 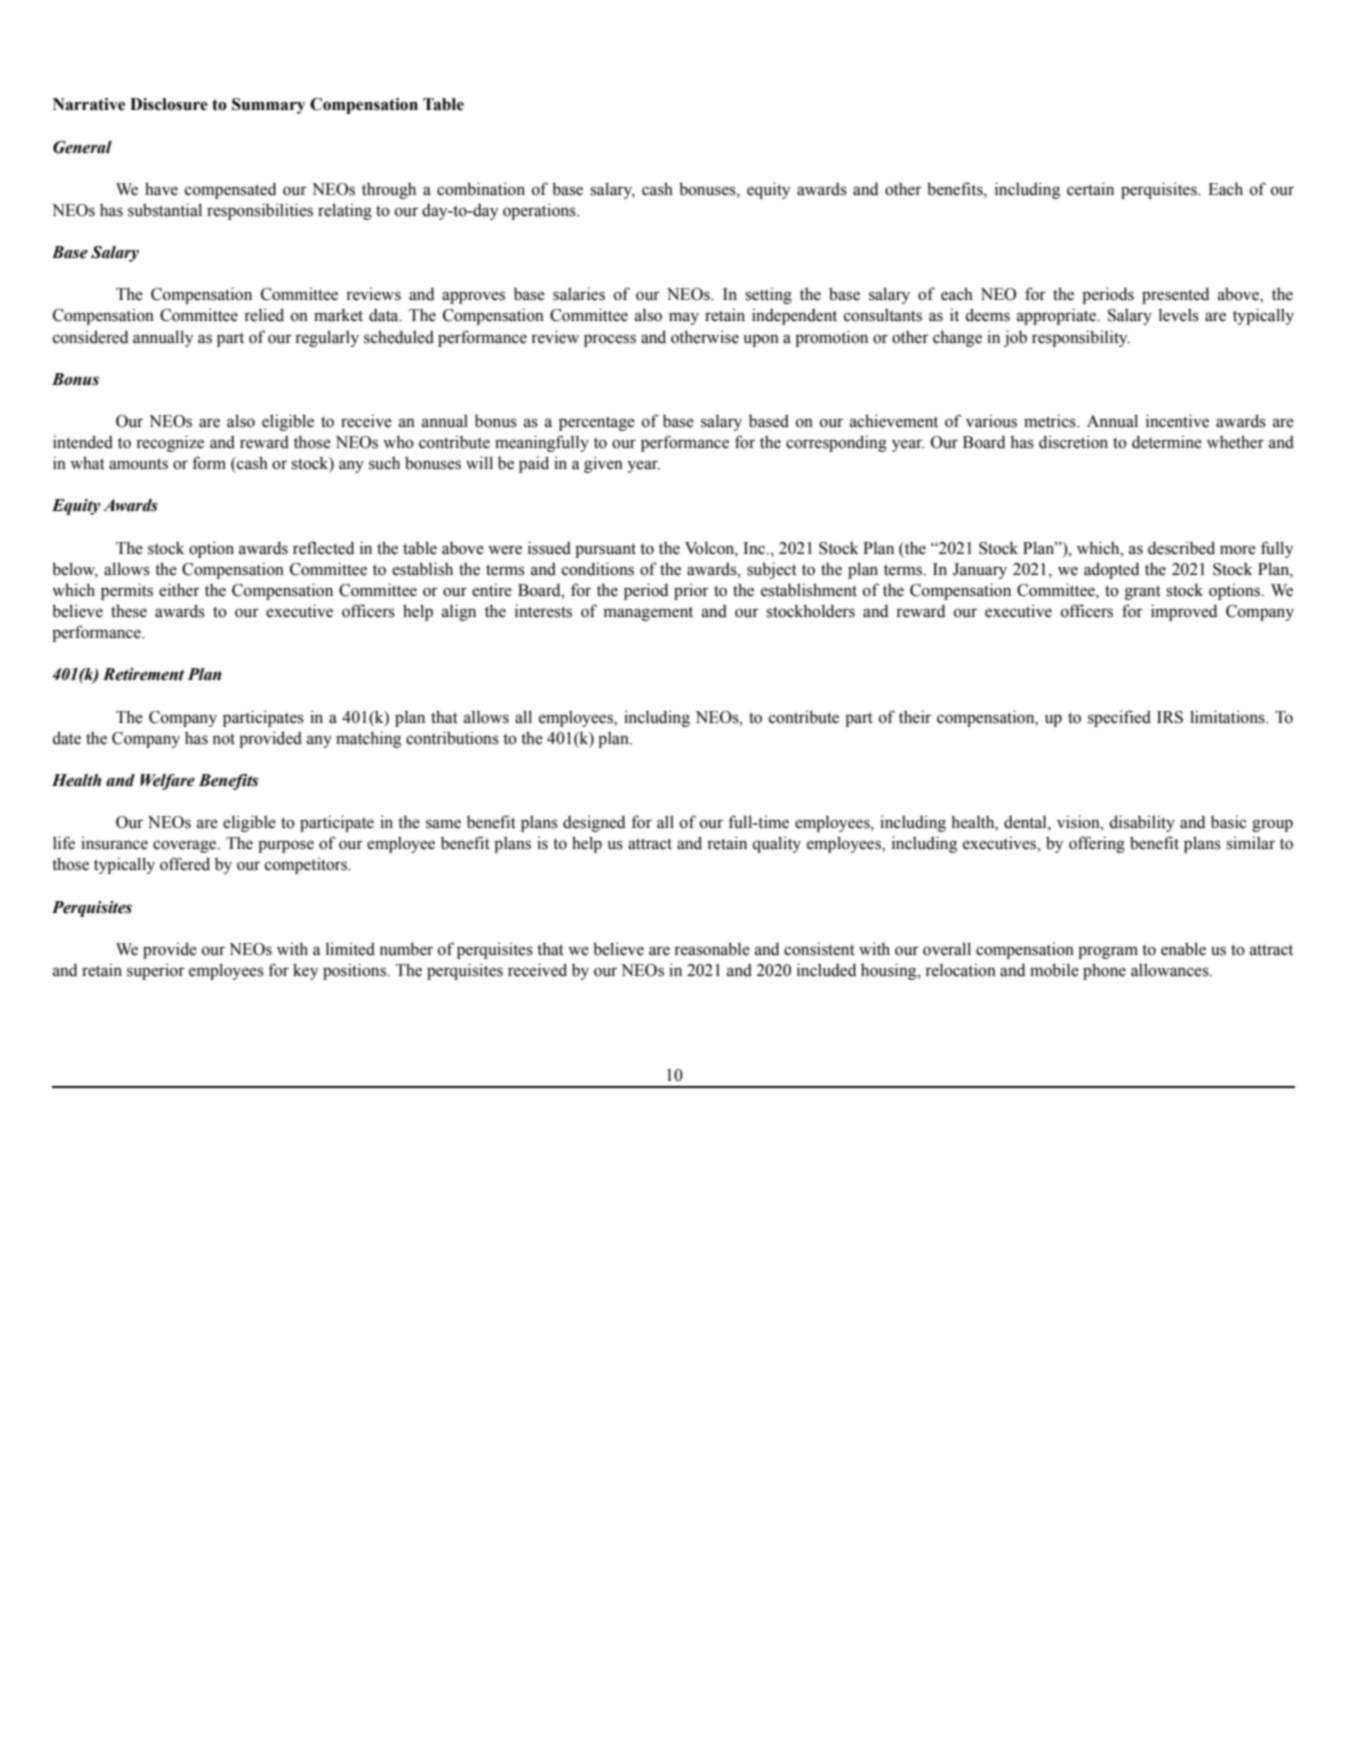 What do you see at coordinates (156, 971) in the screenshot?
I see `superior` at bounding box center [156, 971].
